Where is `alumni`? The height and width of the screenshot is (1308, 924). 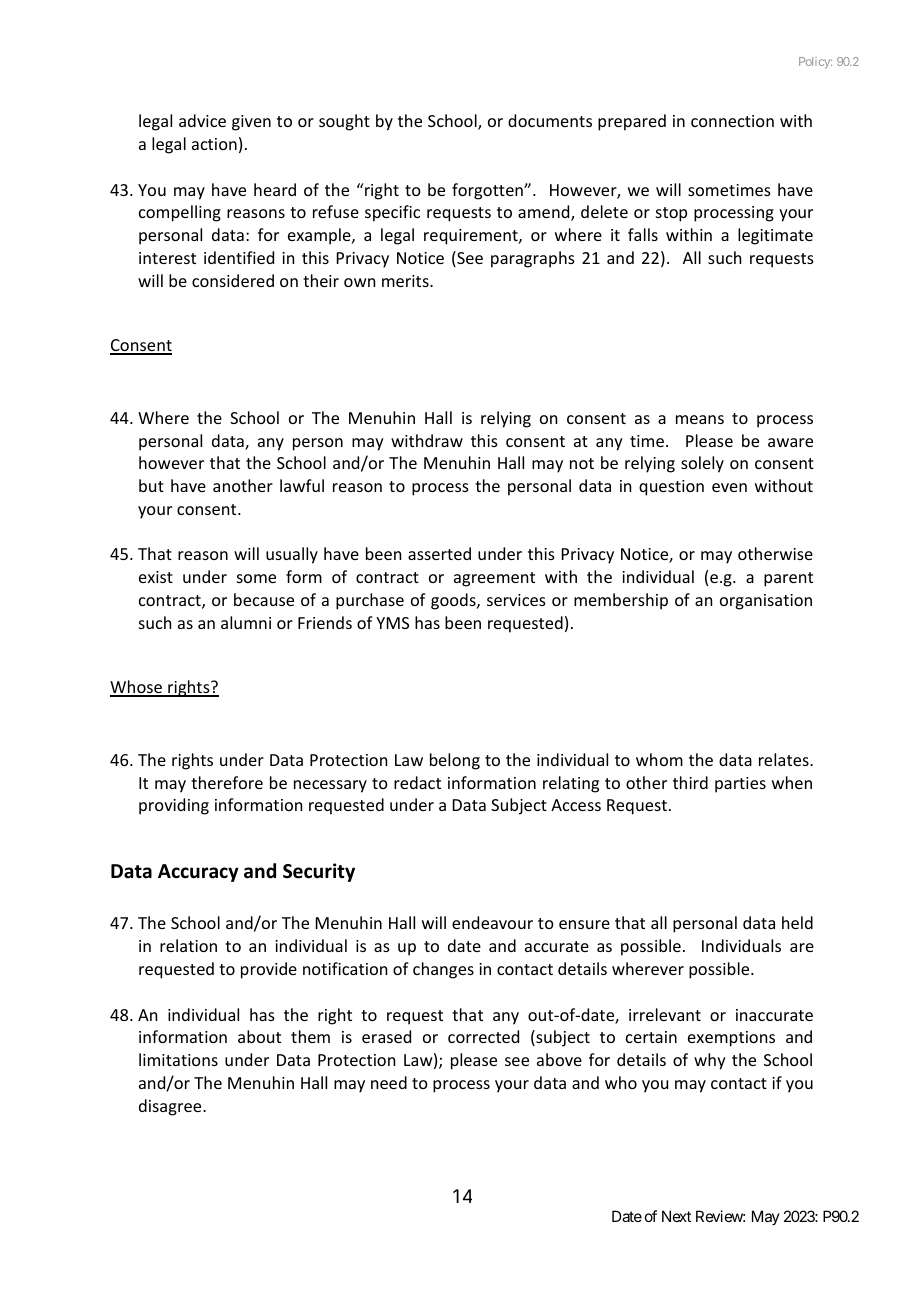 alumni is located at coordinates (246, 622).
